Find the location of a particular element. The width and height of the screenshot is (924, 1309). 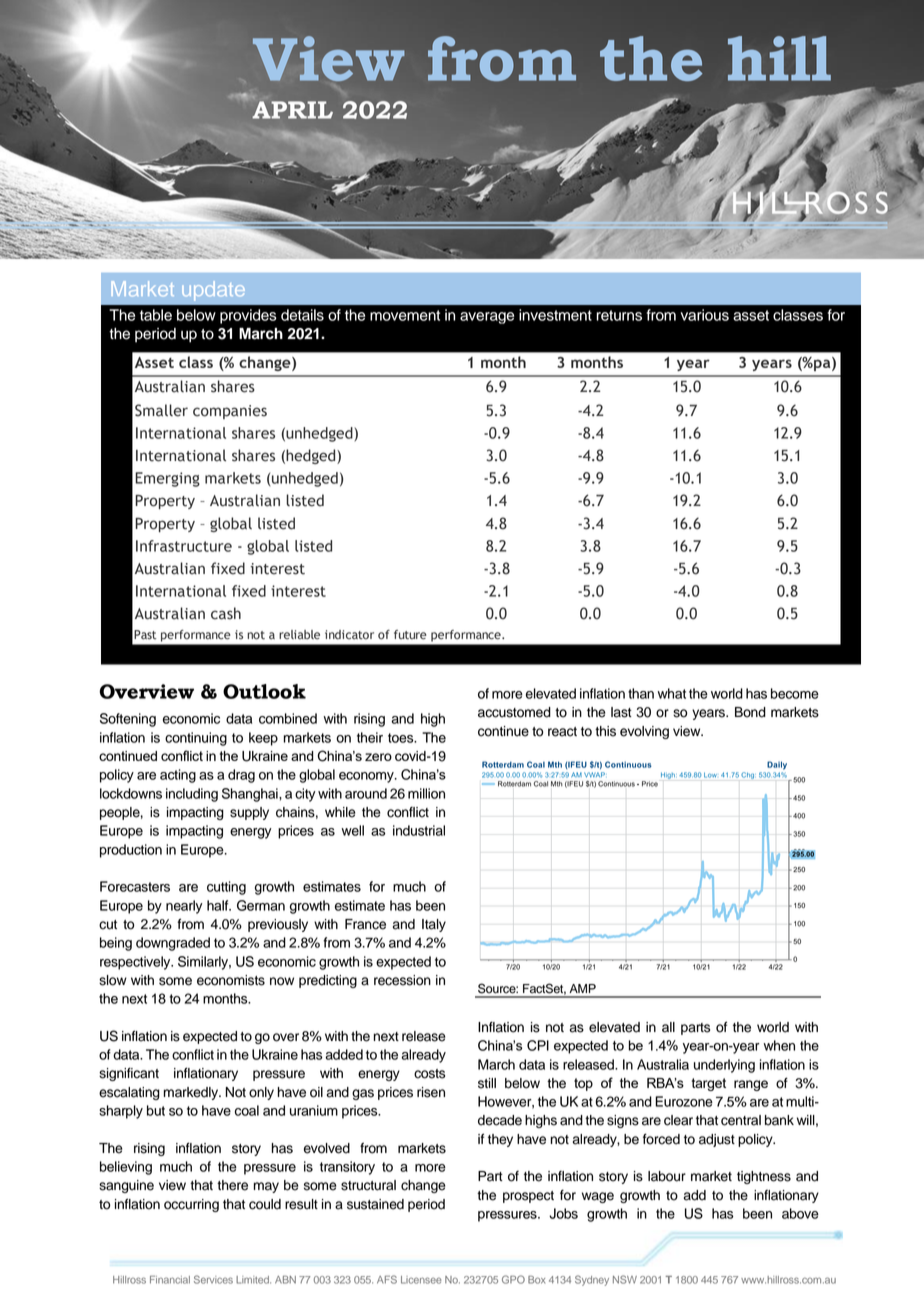

Services is located at coordinates (213, 1279).
